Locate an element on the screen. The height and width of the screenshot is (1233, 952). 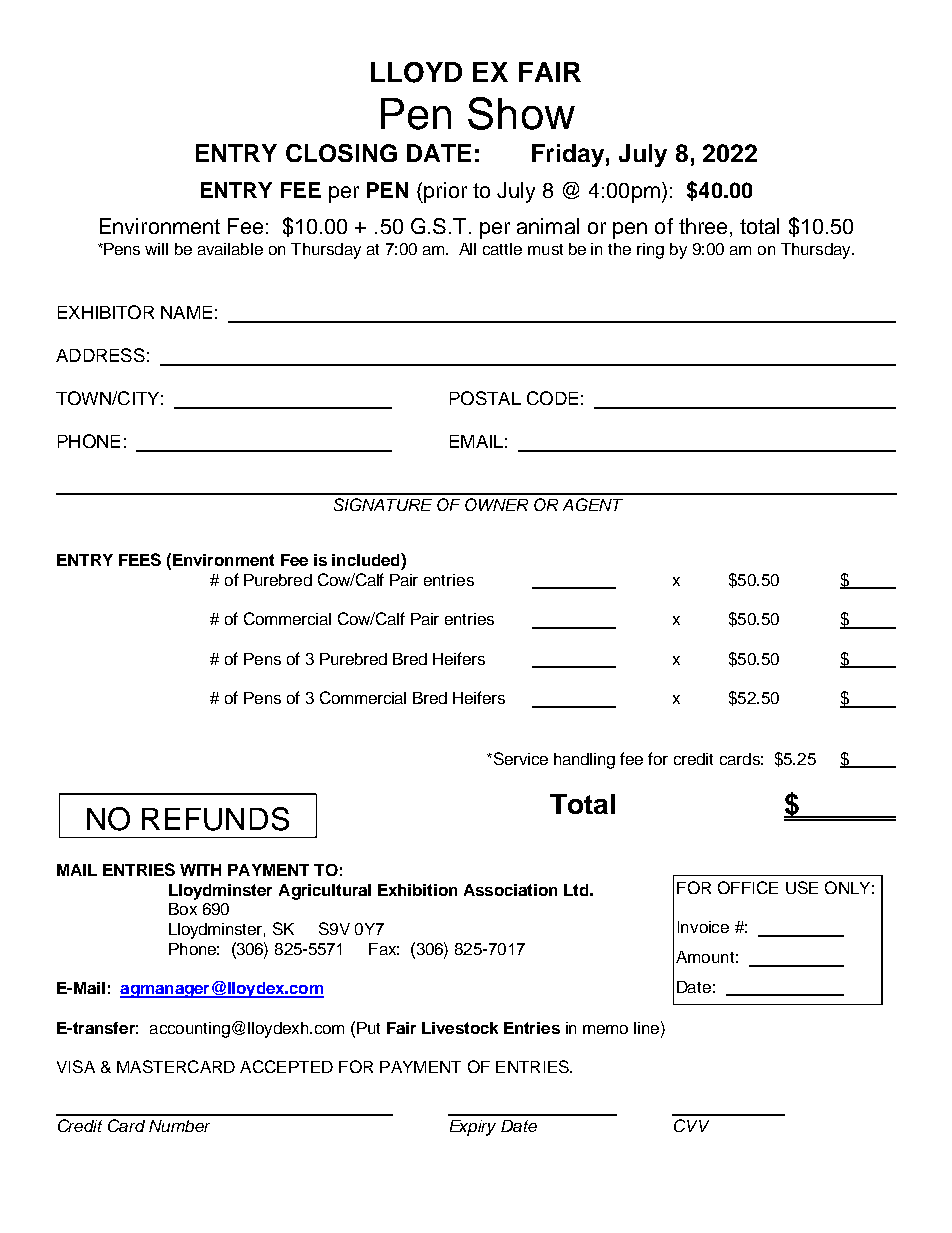
Number is located at coordinates (179, 1126).
